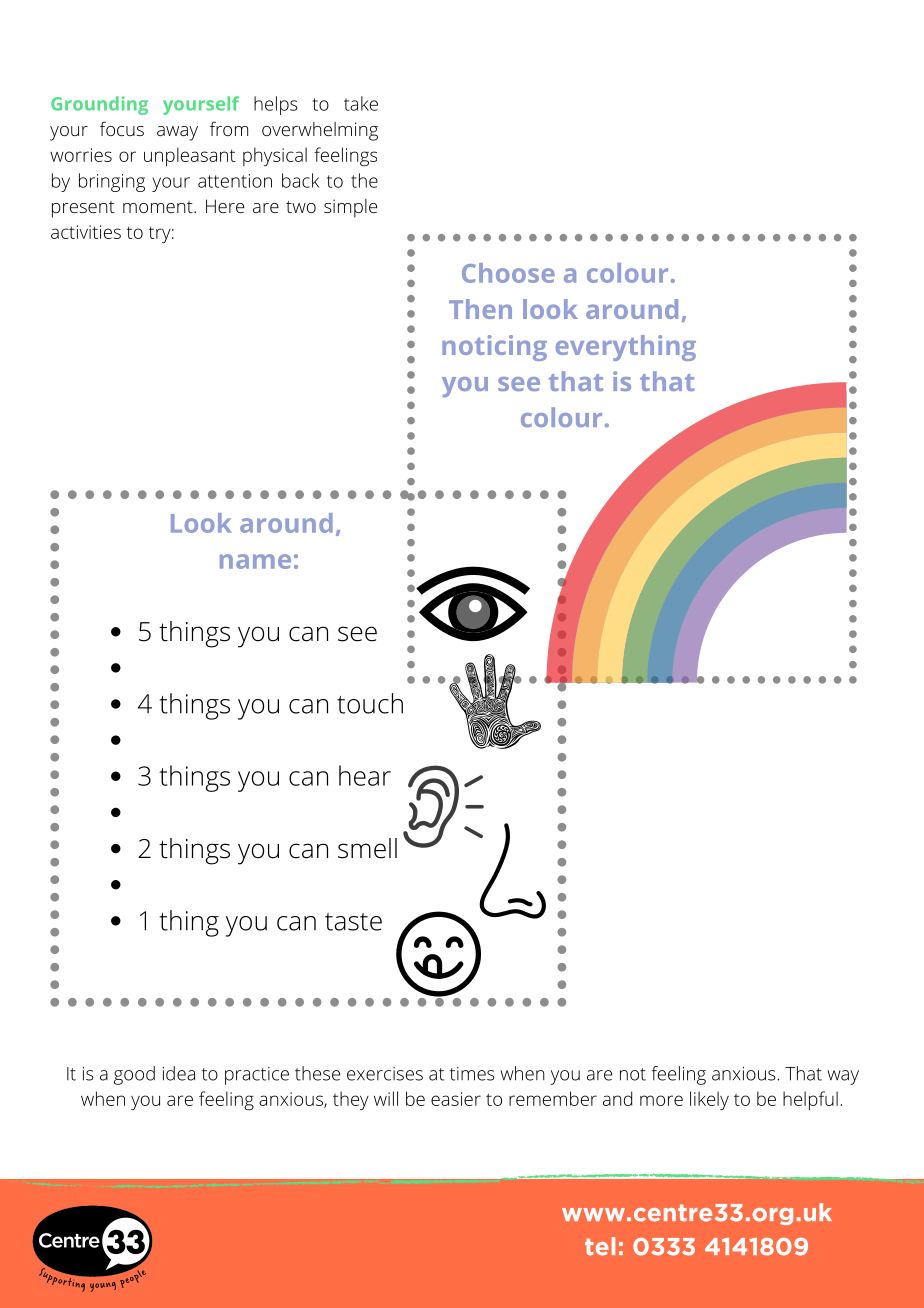 This document has height=1308, width=924. I want to click on idea, so click(179, 1073).
